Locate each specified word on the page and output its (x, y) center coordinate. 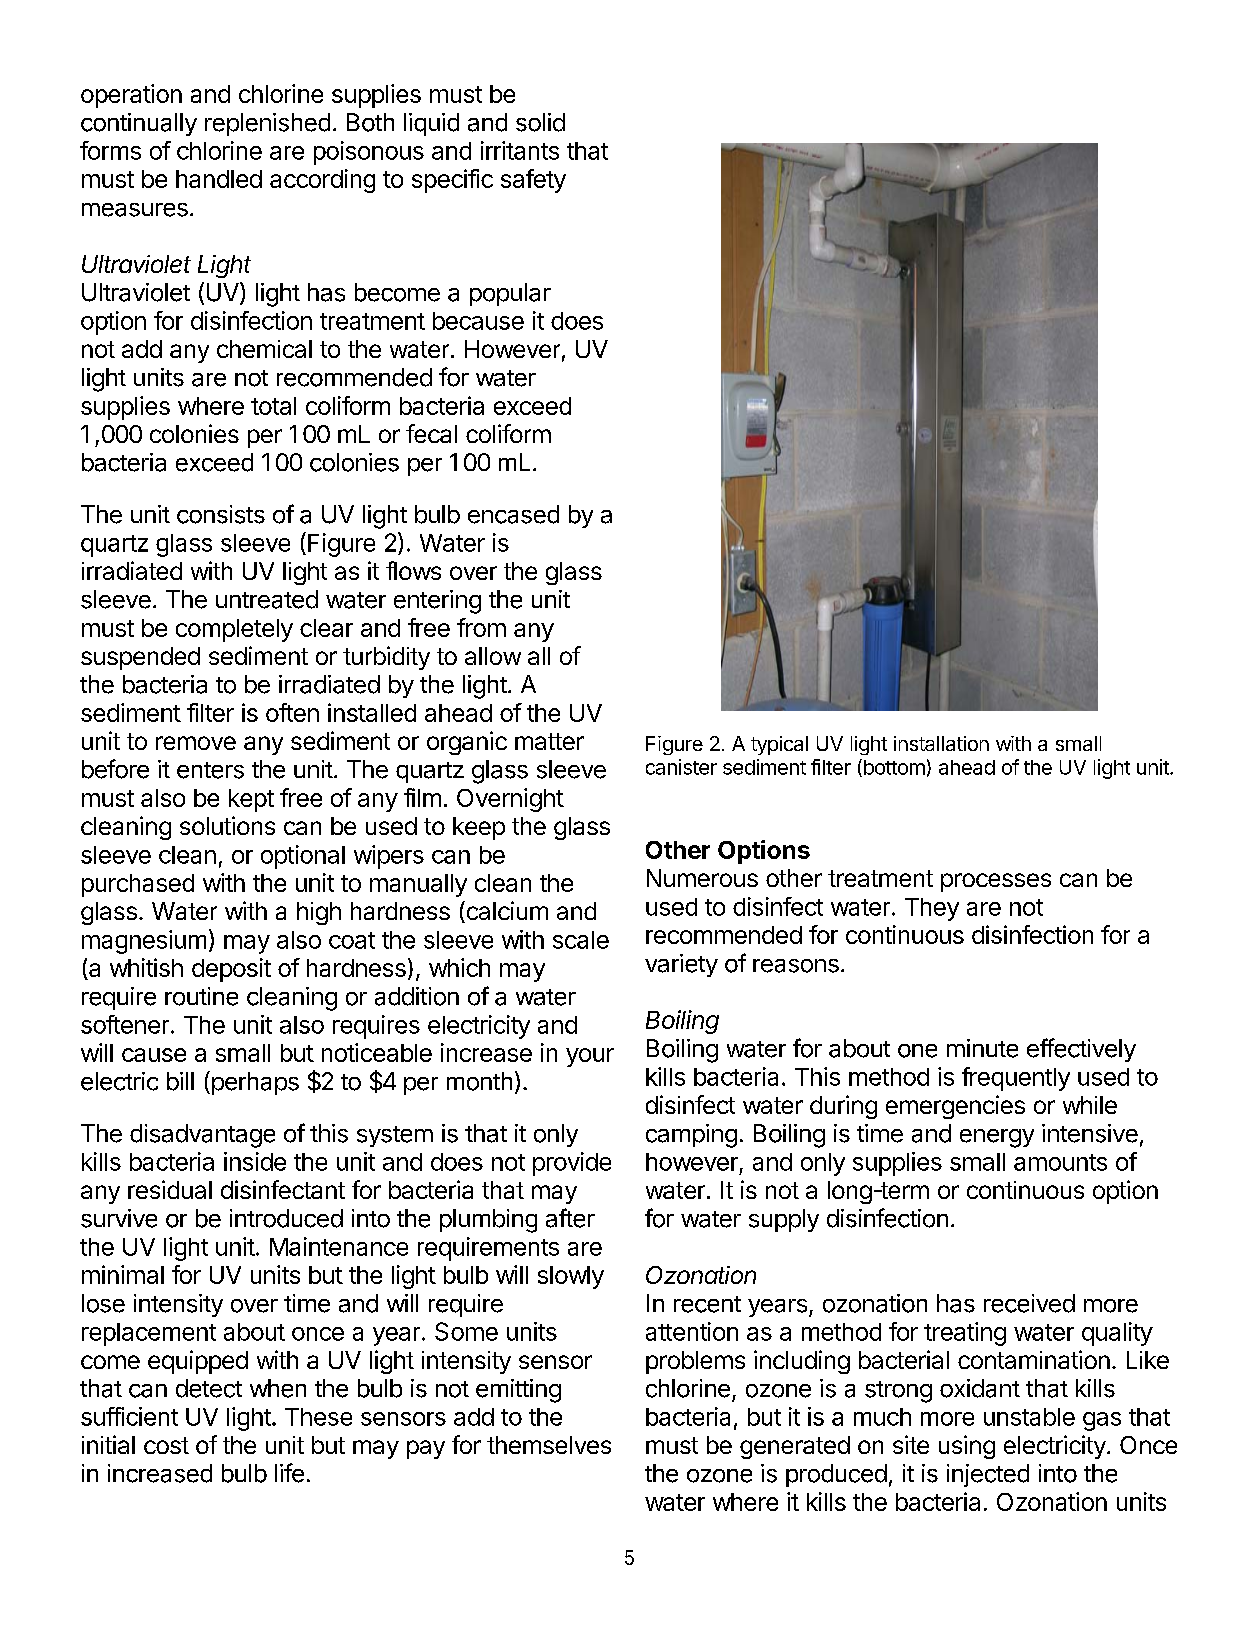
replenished (267, 124)
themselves (549, 1445)
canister (681, 767)
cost (166, 1445)
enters (210, 770)
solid (540, 122)
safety (533, 181)
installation (941, 743)
